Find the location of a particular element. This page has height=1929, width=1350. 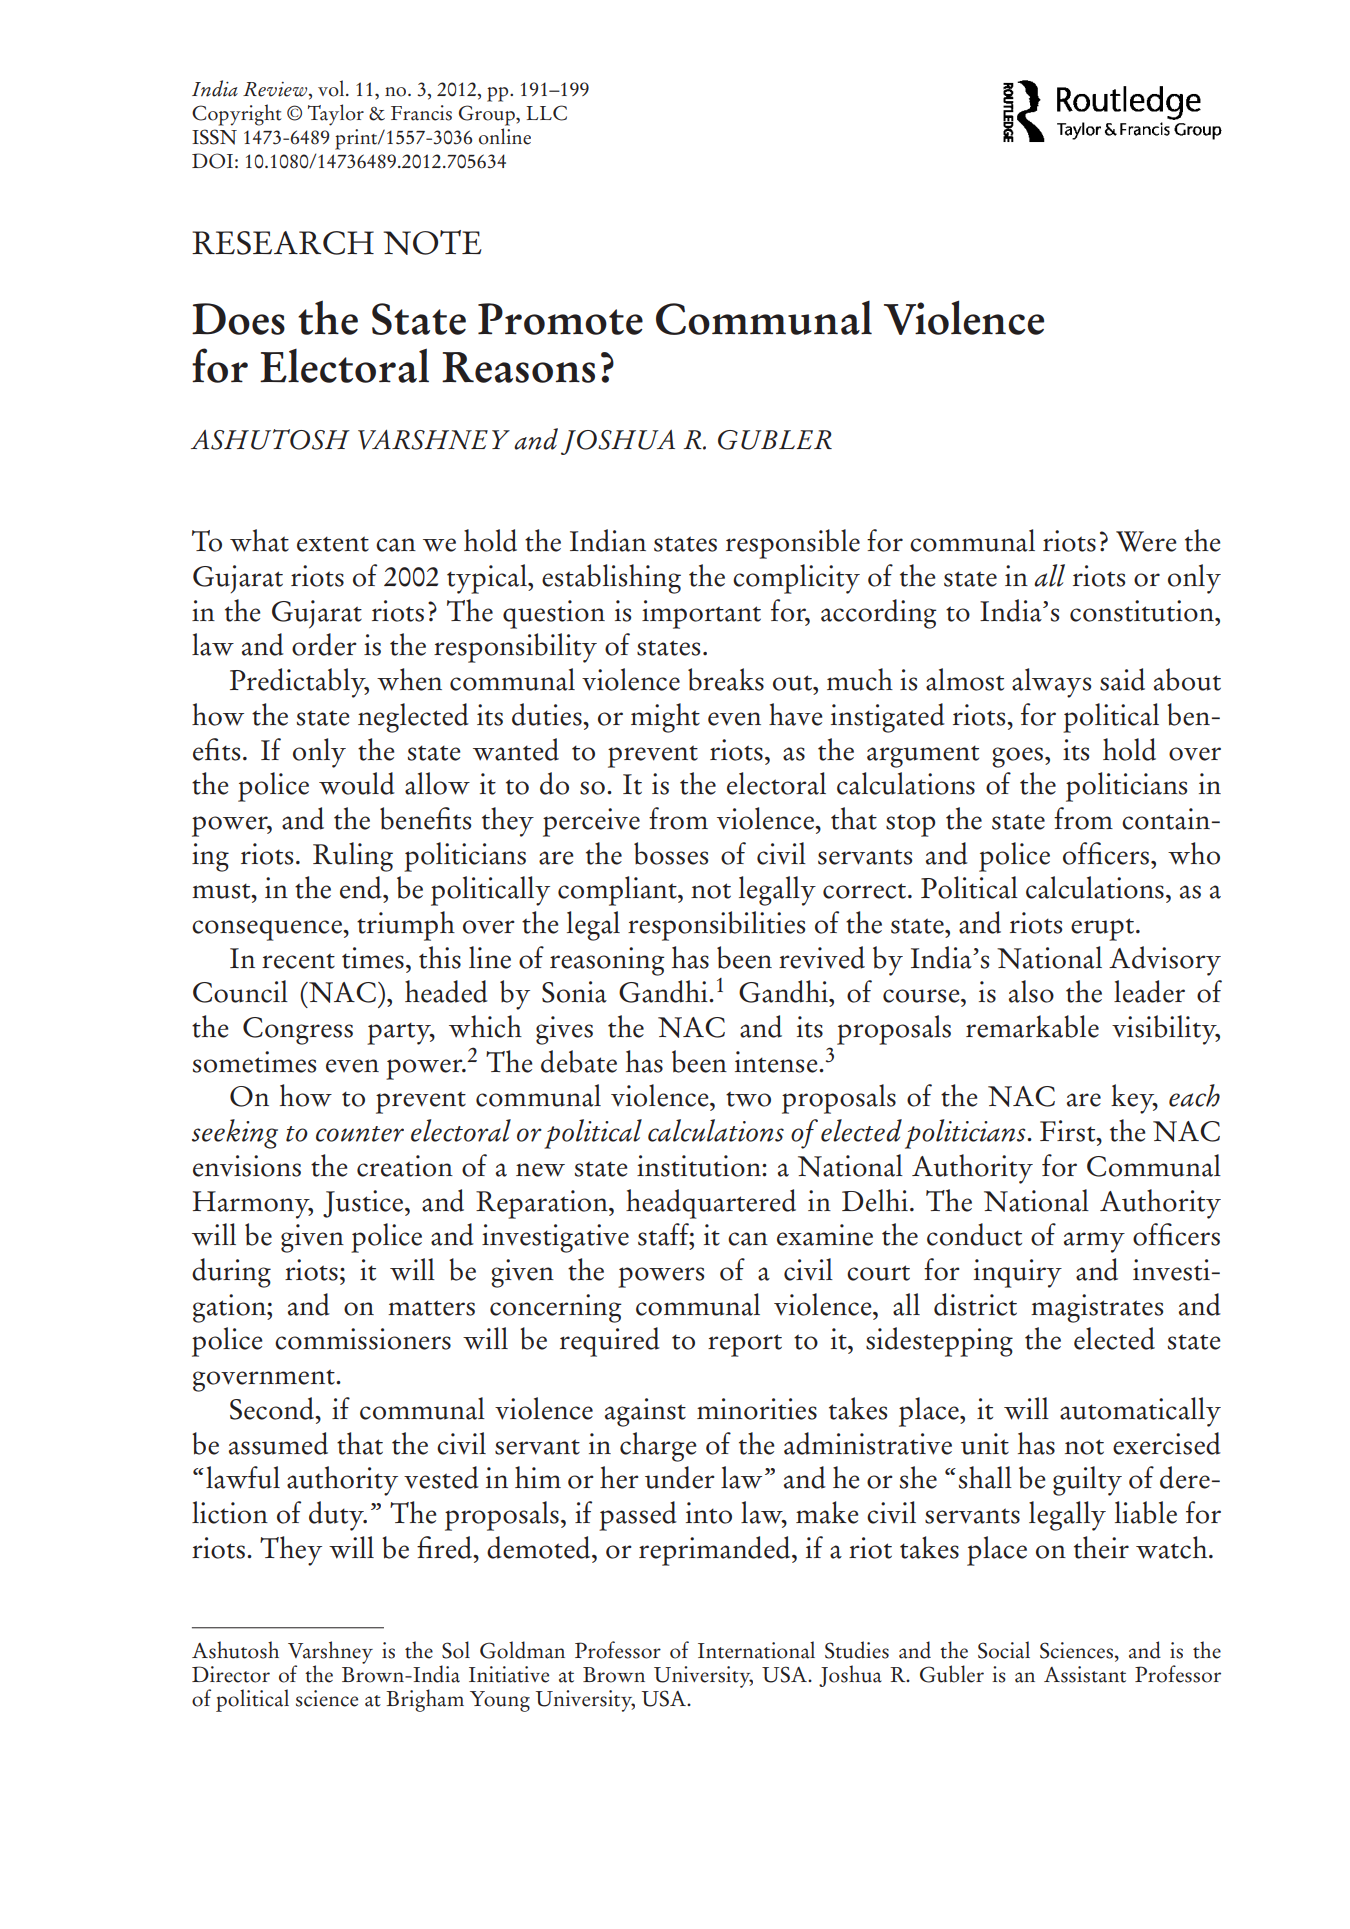

Were is located at coordinates (1146, 541).
